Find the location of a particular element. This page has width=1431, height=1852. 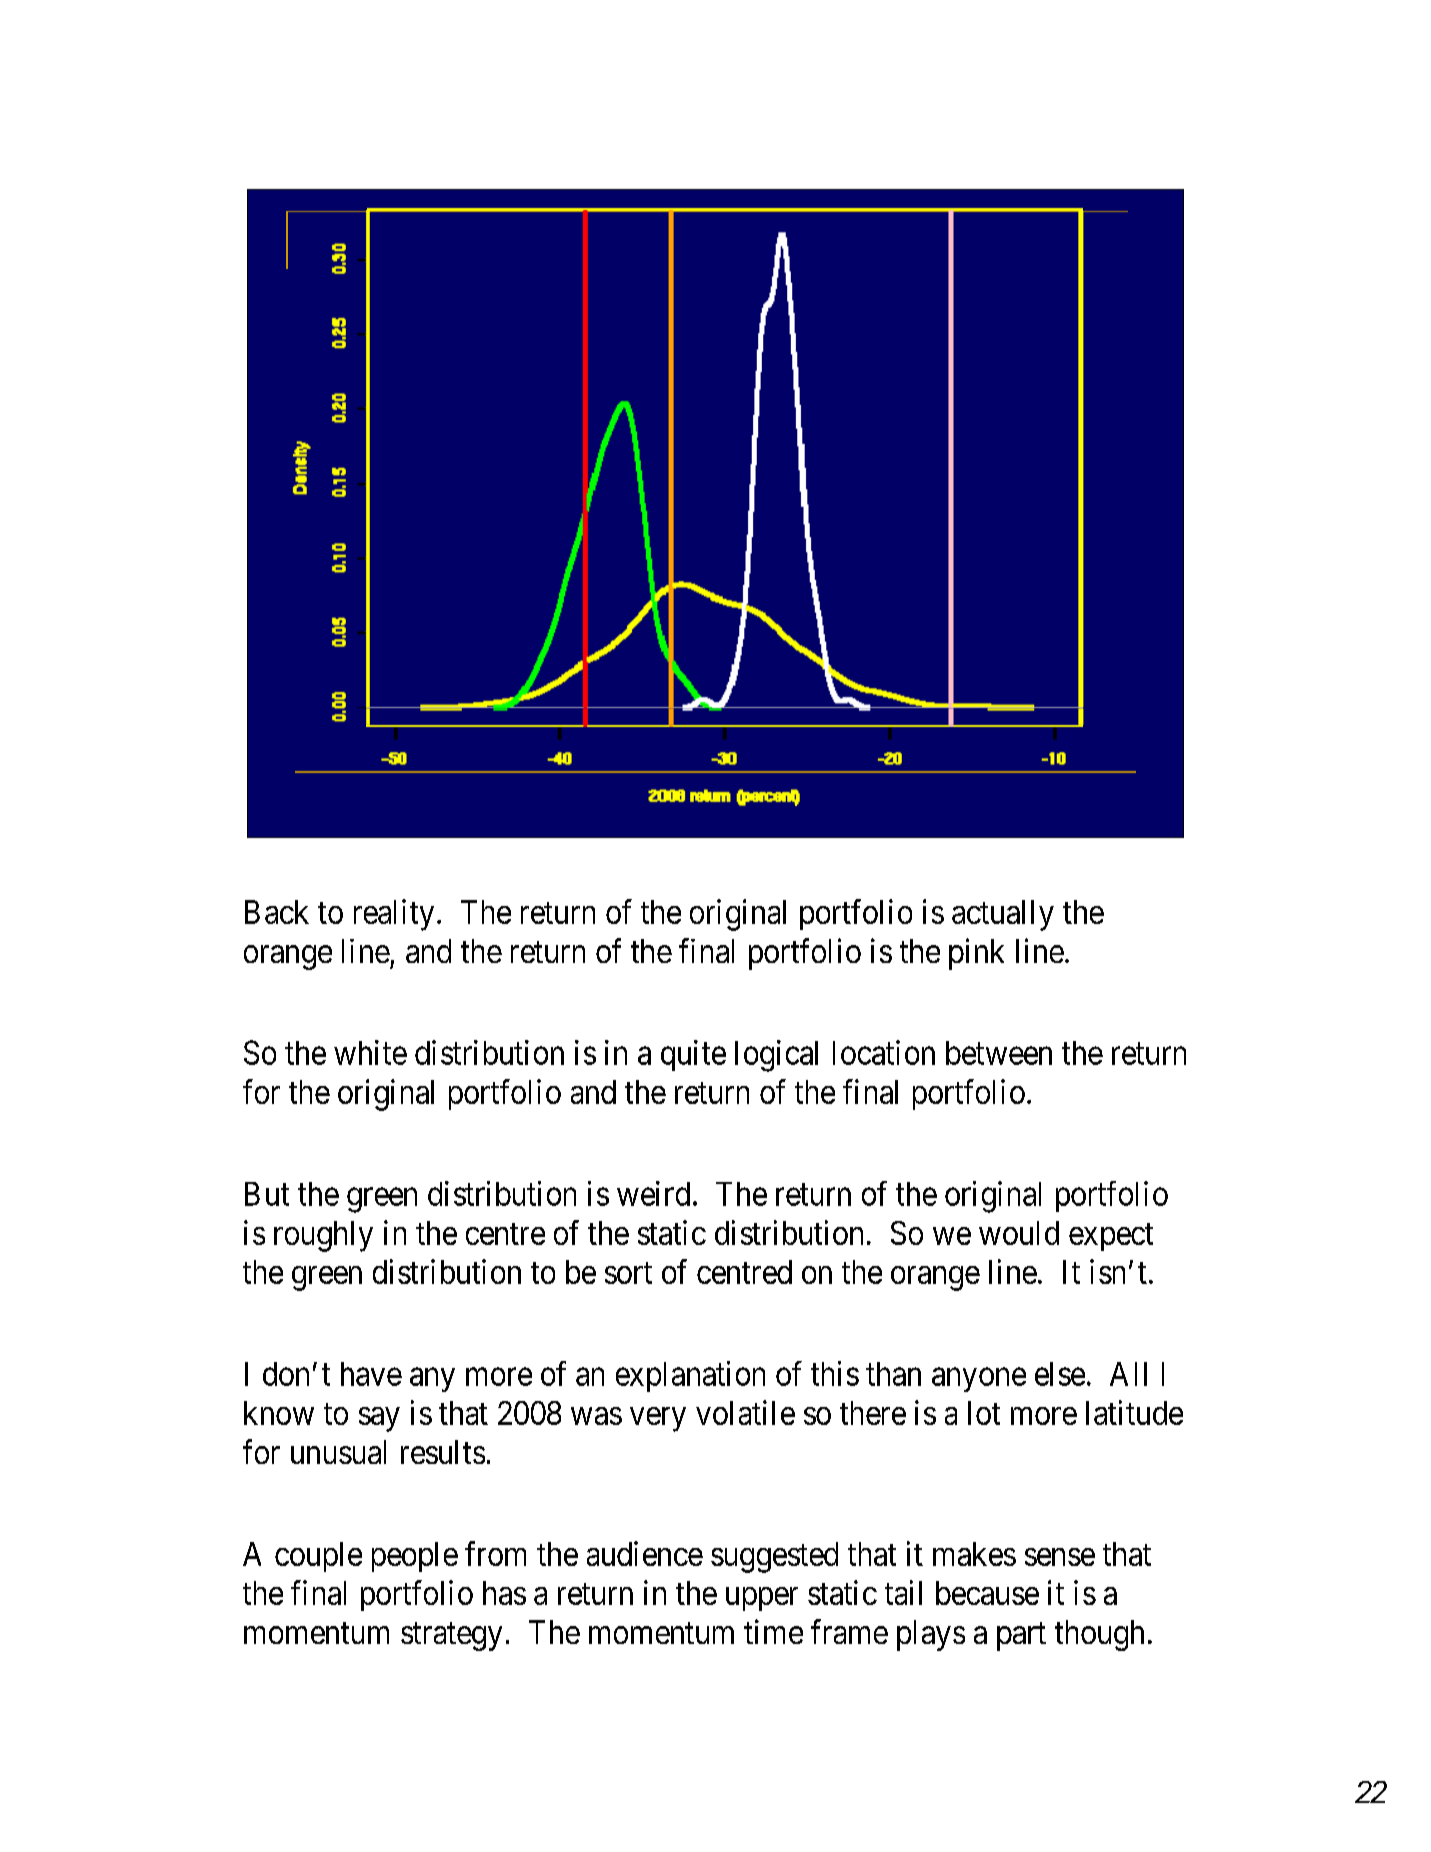

sort is located at coordinates (628, 1273).
